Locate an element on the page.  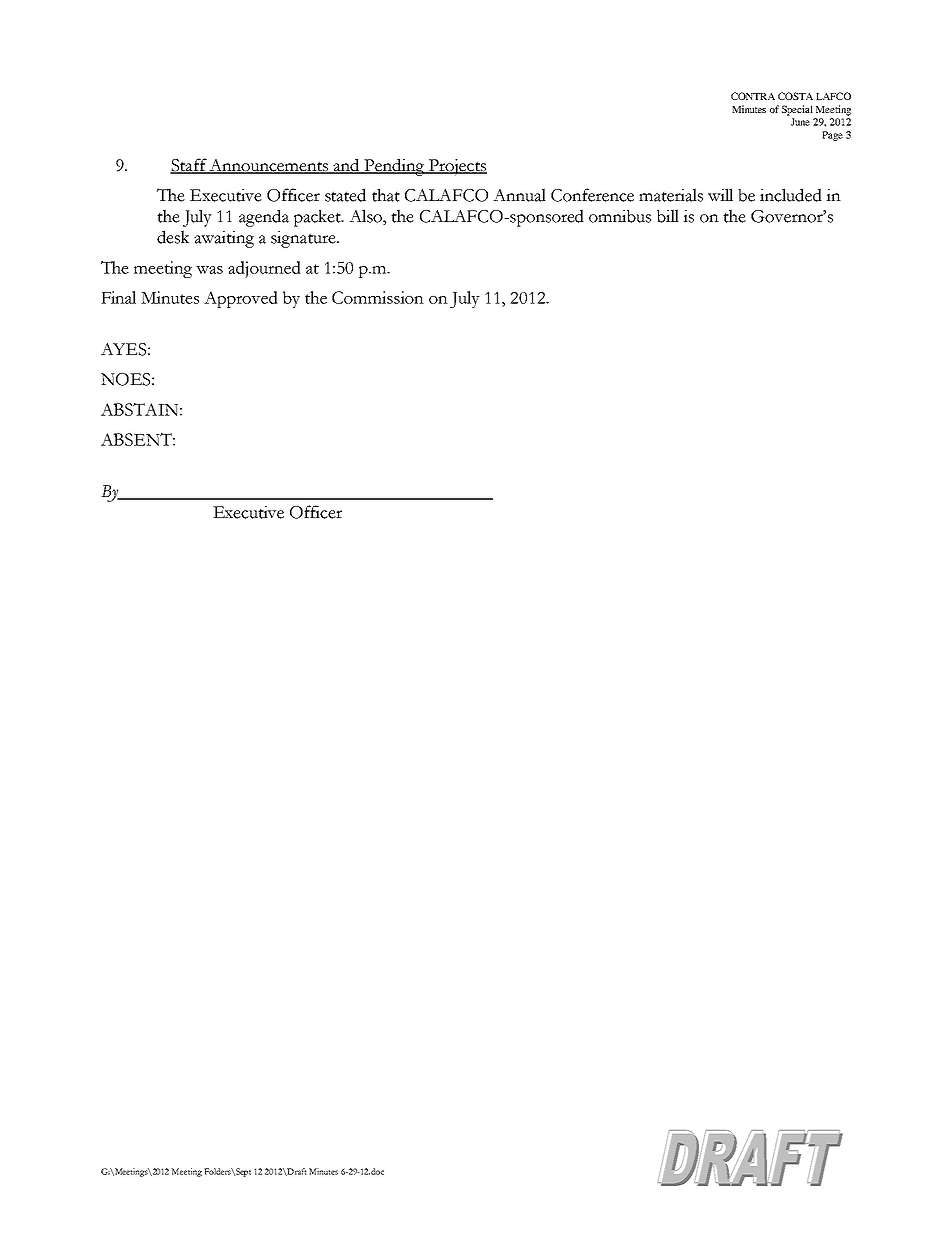
will is located at coordinates (720, 195).
